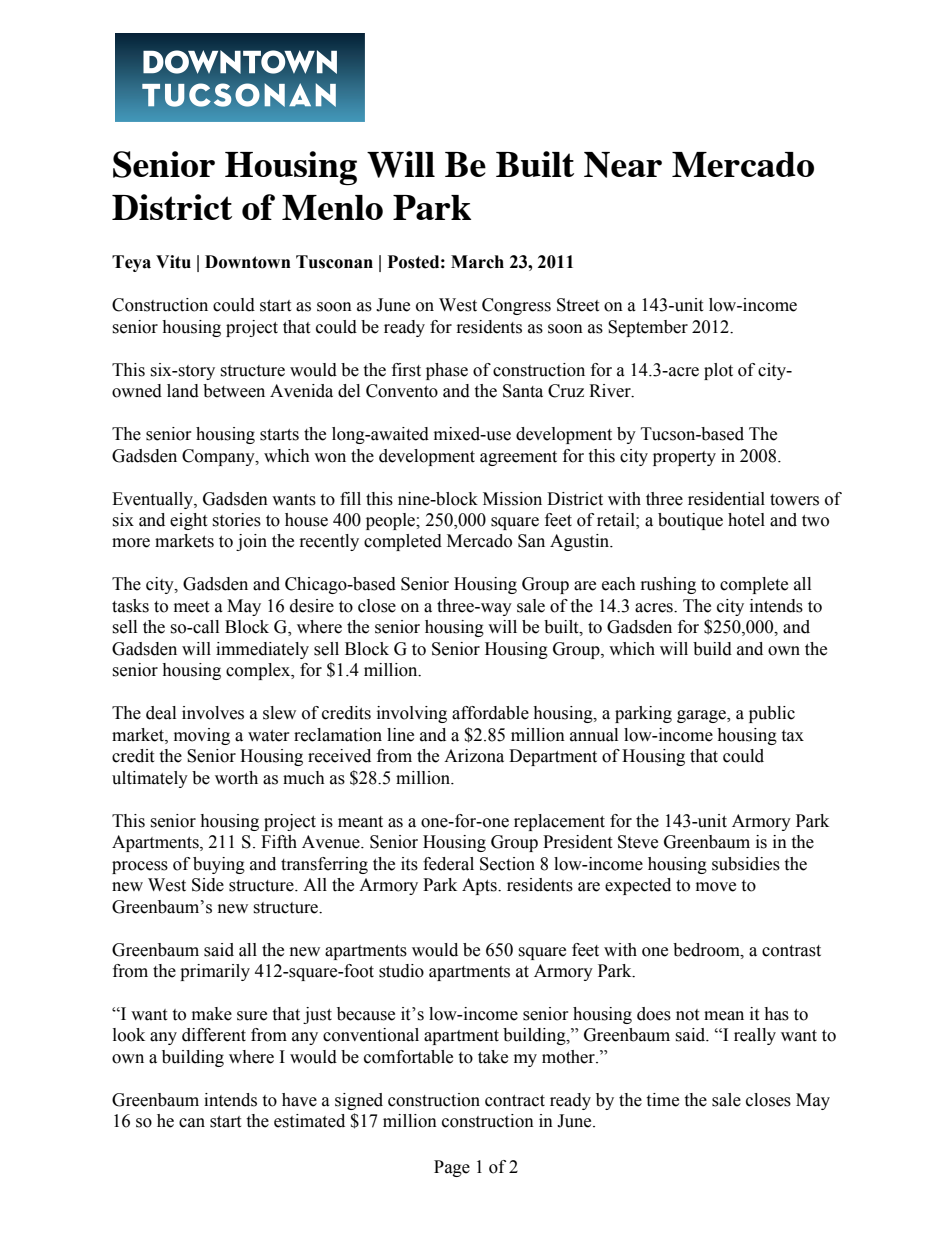  I want to click on phase, so click(447, 371).
